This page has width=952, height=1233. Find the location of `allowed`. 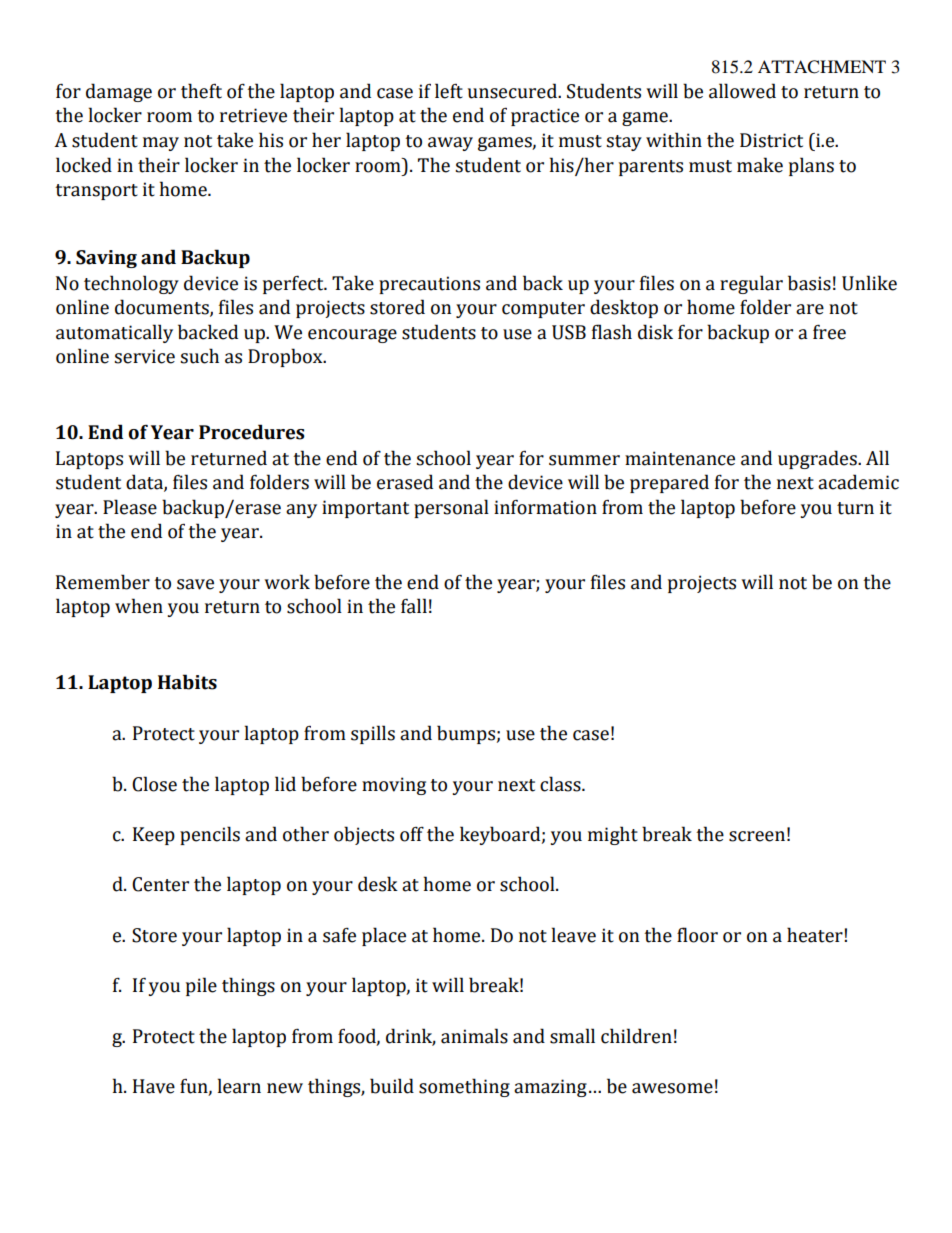

allowed is located at coordinates (742, 91).
